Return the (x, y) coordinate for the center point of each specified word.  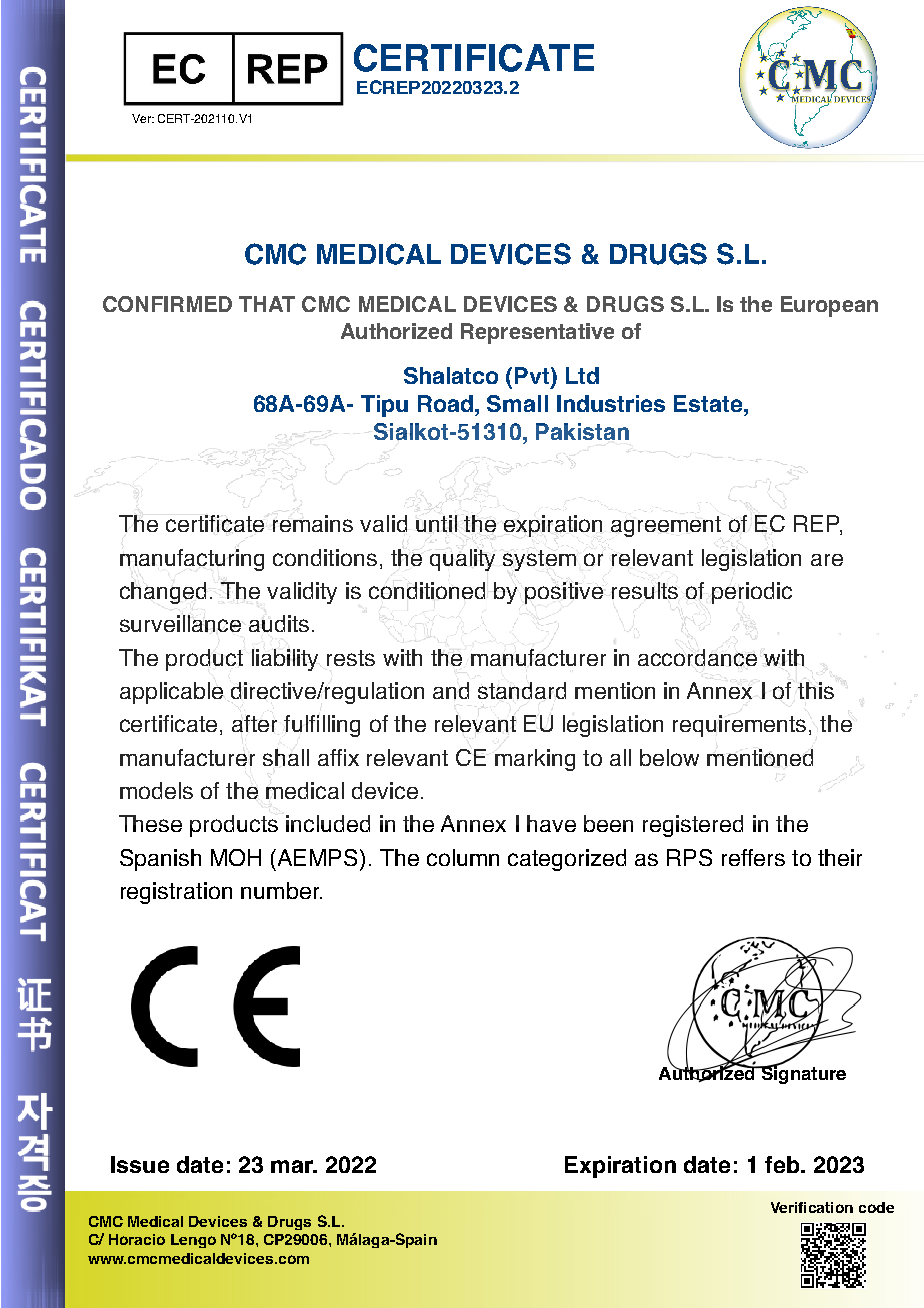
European (829, 306)
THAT (267, 304)
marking (535, 760)
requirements (739, 726)
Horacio (137, 1239)
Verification (812, 1207)
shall (286, 757)
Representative (537, 333)
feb (783, 1164)
